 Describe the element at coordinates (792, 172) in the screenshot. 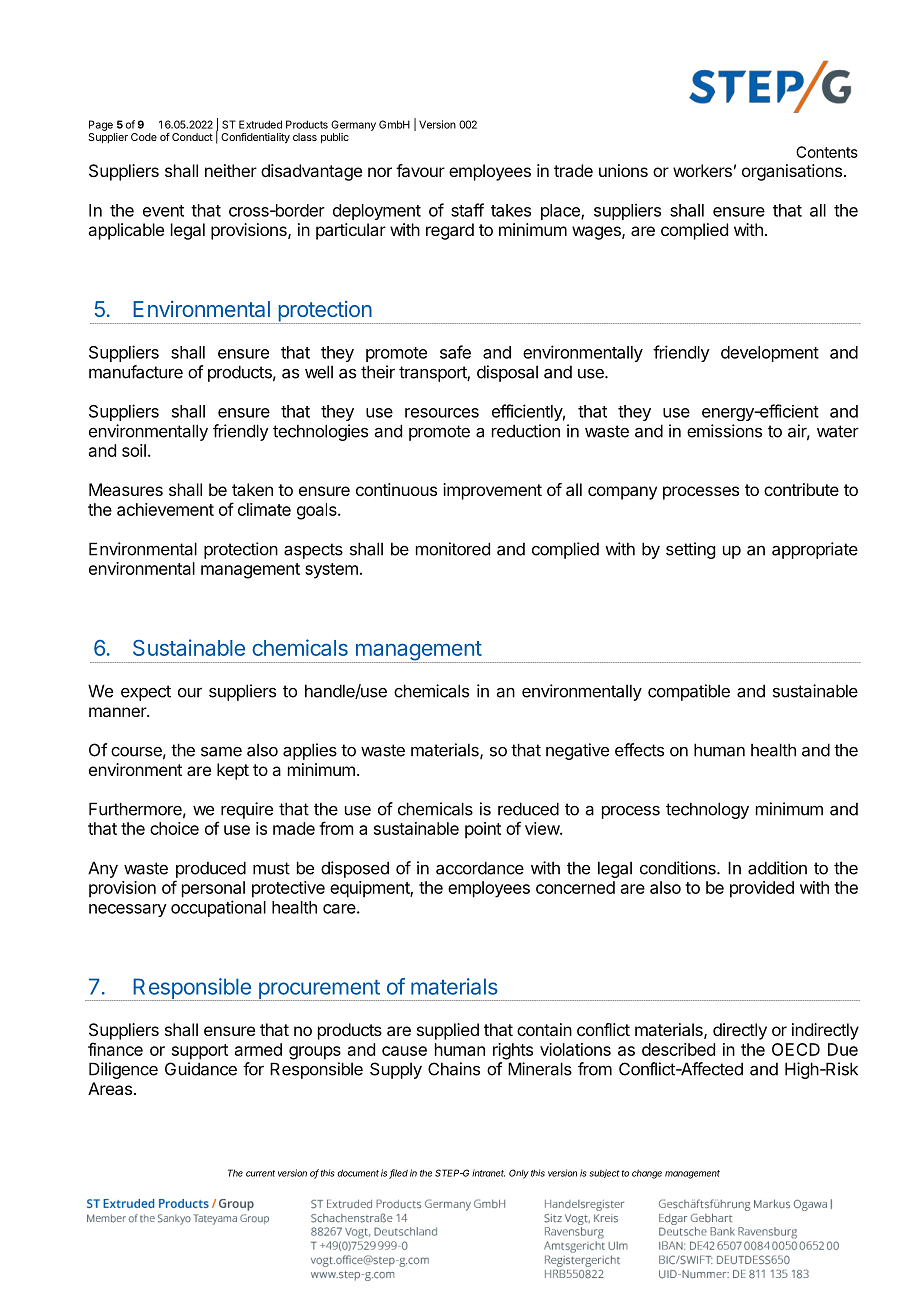

I see `organisations` at that location.
